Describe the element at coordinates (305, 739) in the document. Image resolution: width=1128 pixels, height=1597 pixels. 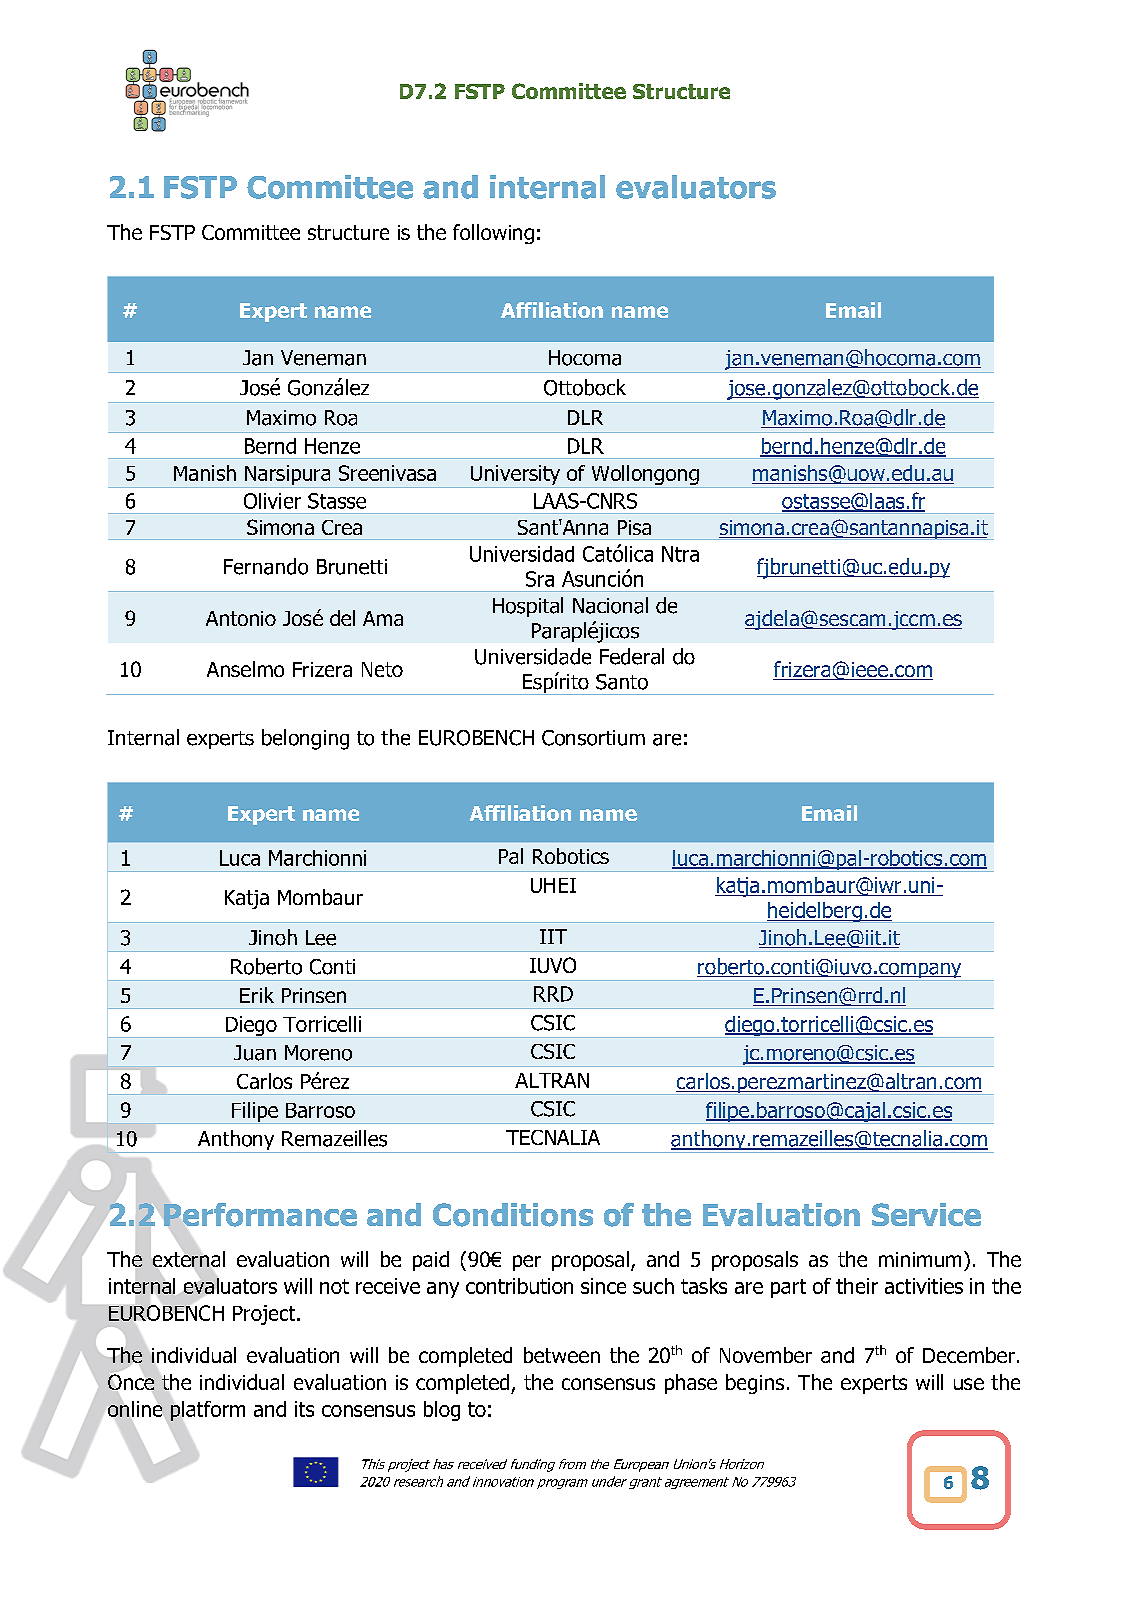
I see `belonging` at that location.
